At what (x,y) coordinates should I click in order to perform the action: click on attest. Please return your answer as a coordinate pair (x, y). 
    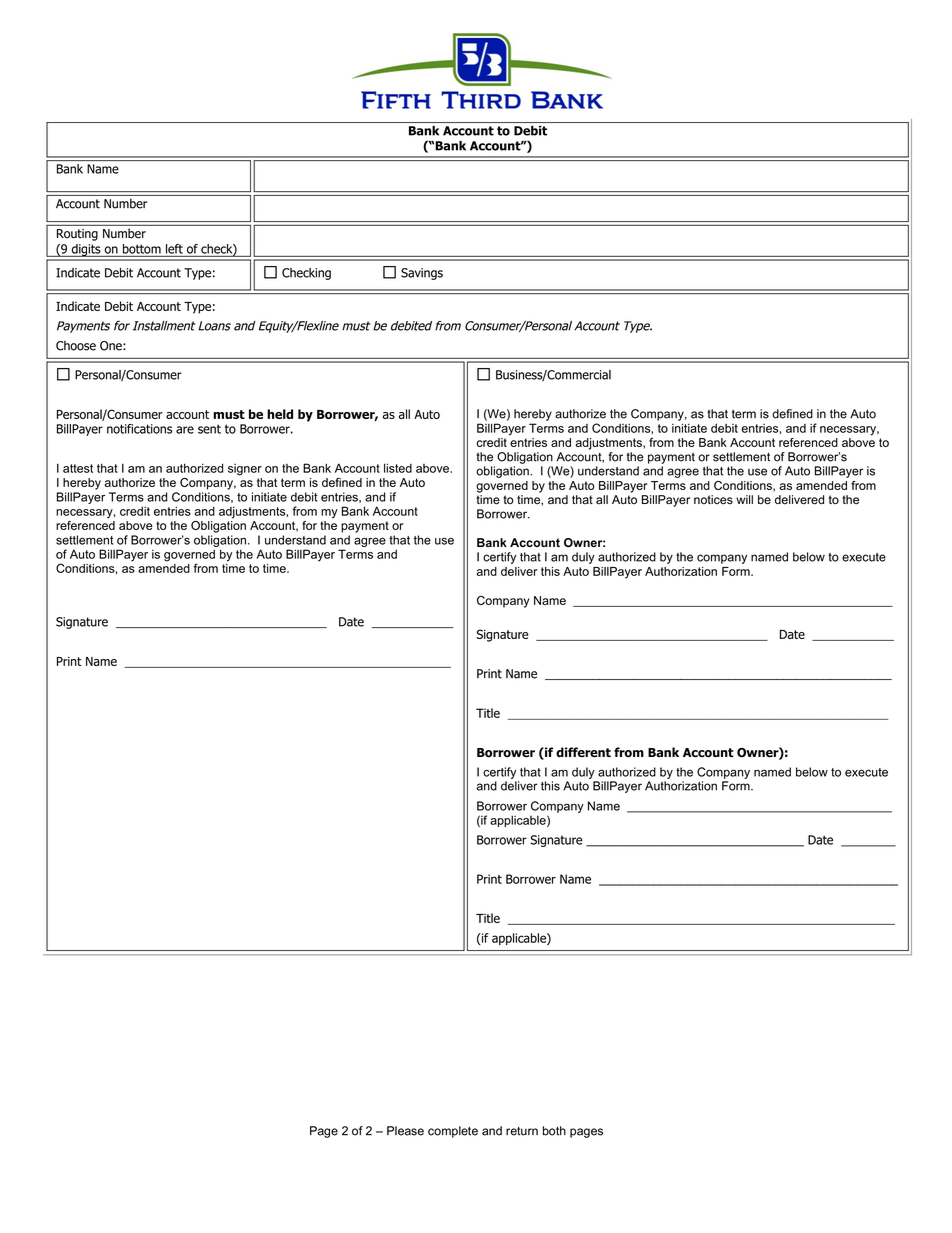
    Looking at the image, I should click on (78, 468).
